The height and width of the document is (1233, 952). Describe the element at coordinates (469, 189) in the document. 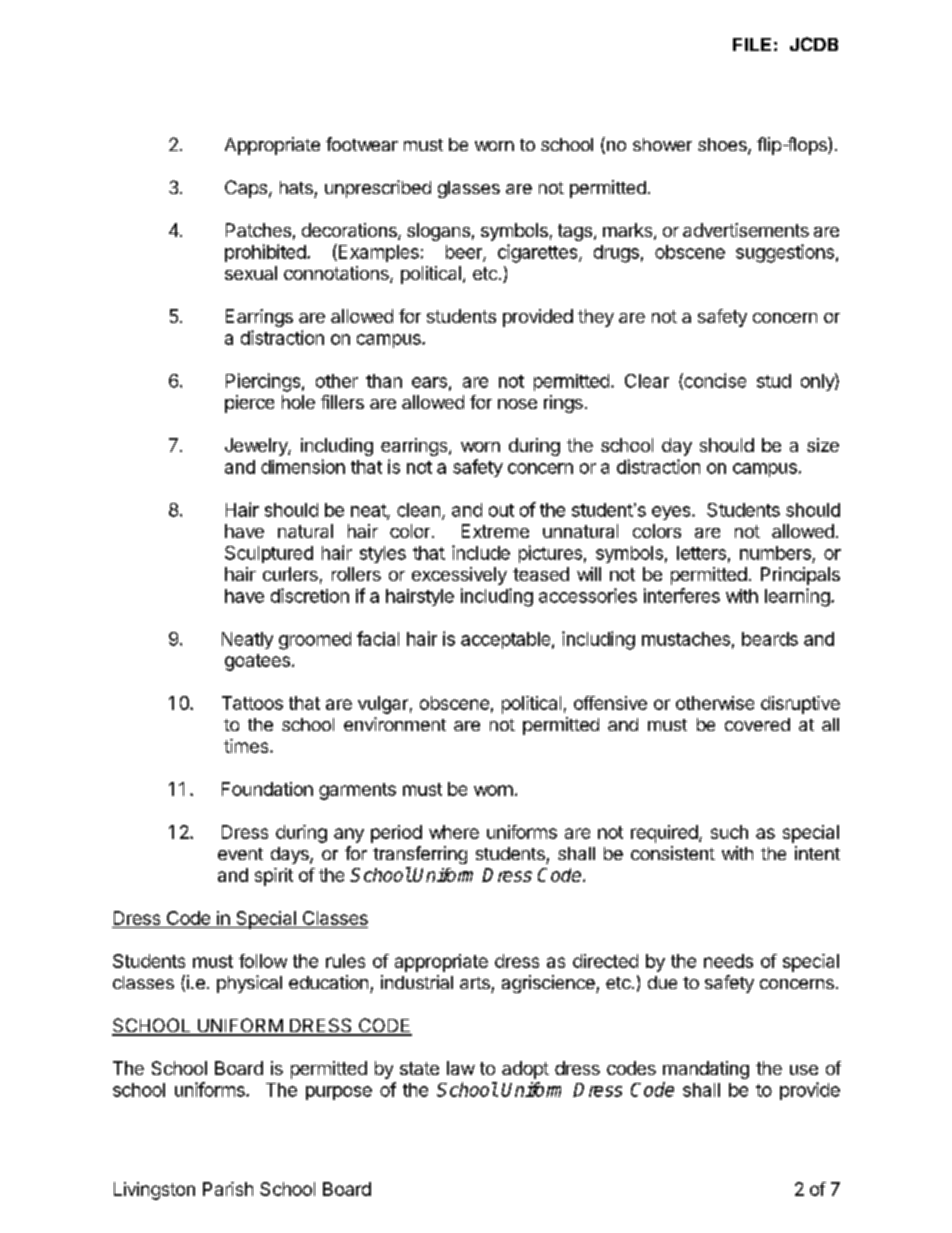

I see `glasses` at that location.
